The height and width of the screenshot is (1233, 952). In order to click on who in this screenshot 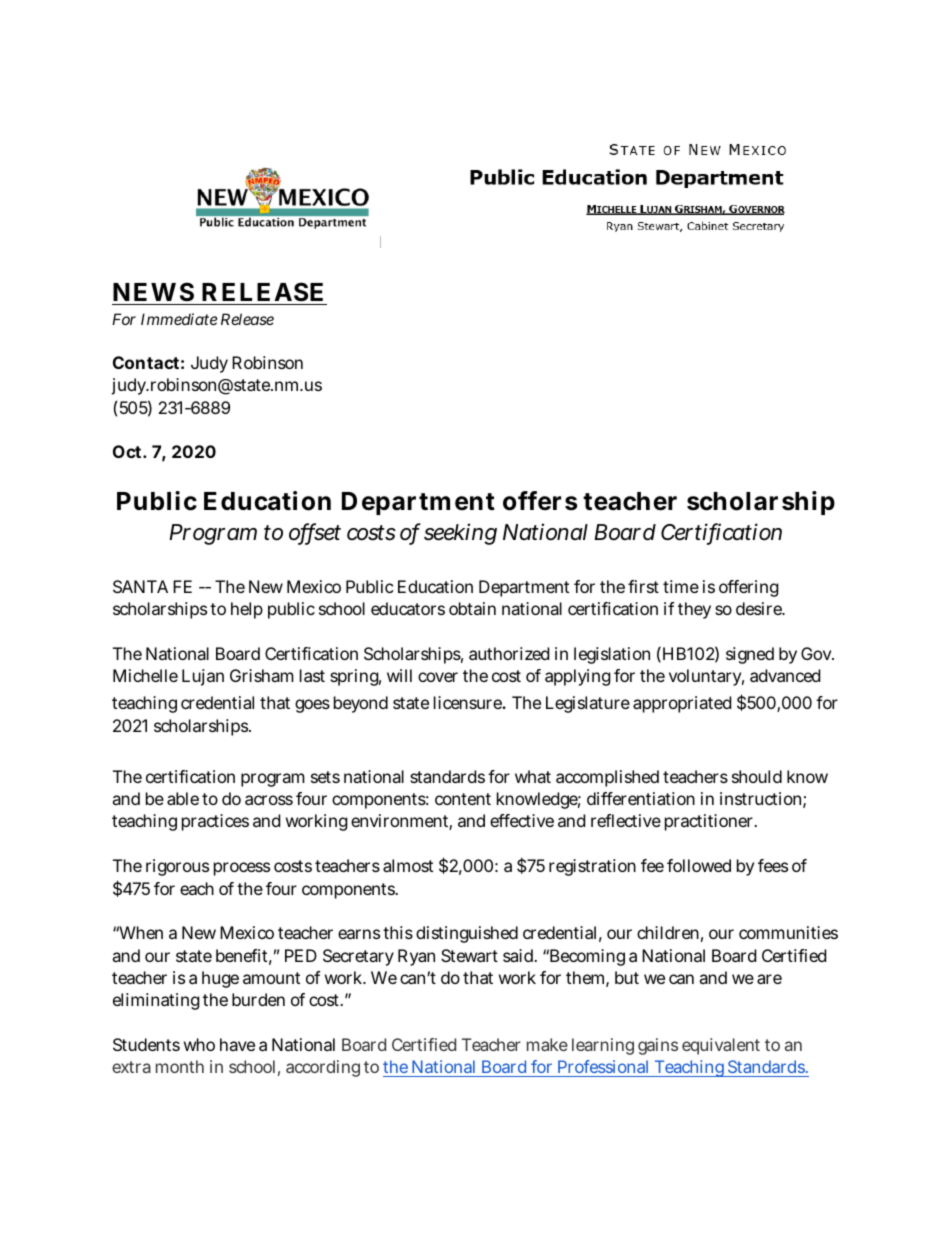, I will do `click(199, 1044)`.
